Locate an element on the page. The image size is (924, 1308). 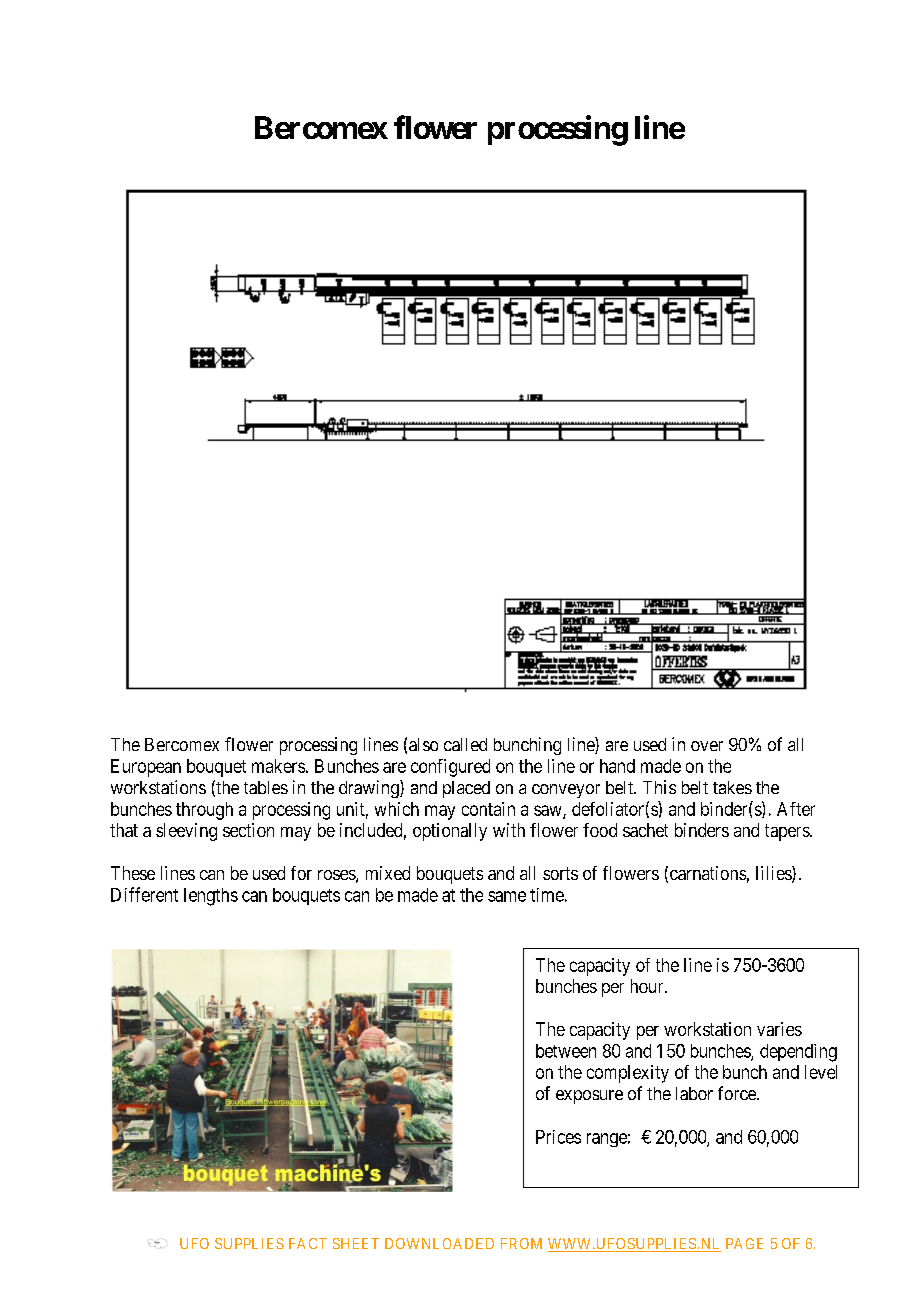
FACT is located at coordinates (308, 1243).
